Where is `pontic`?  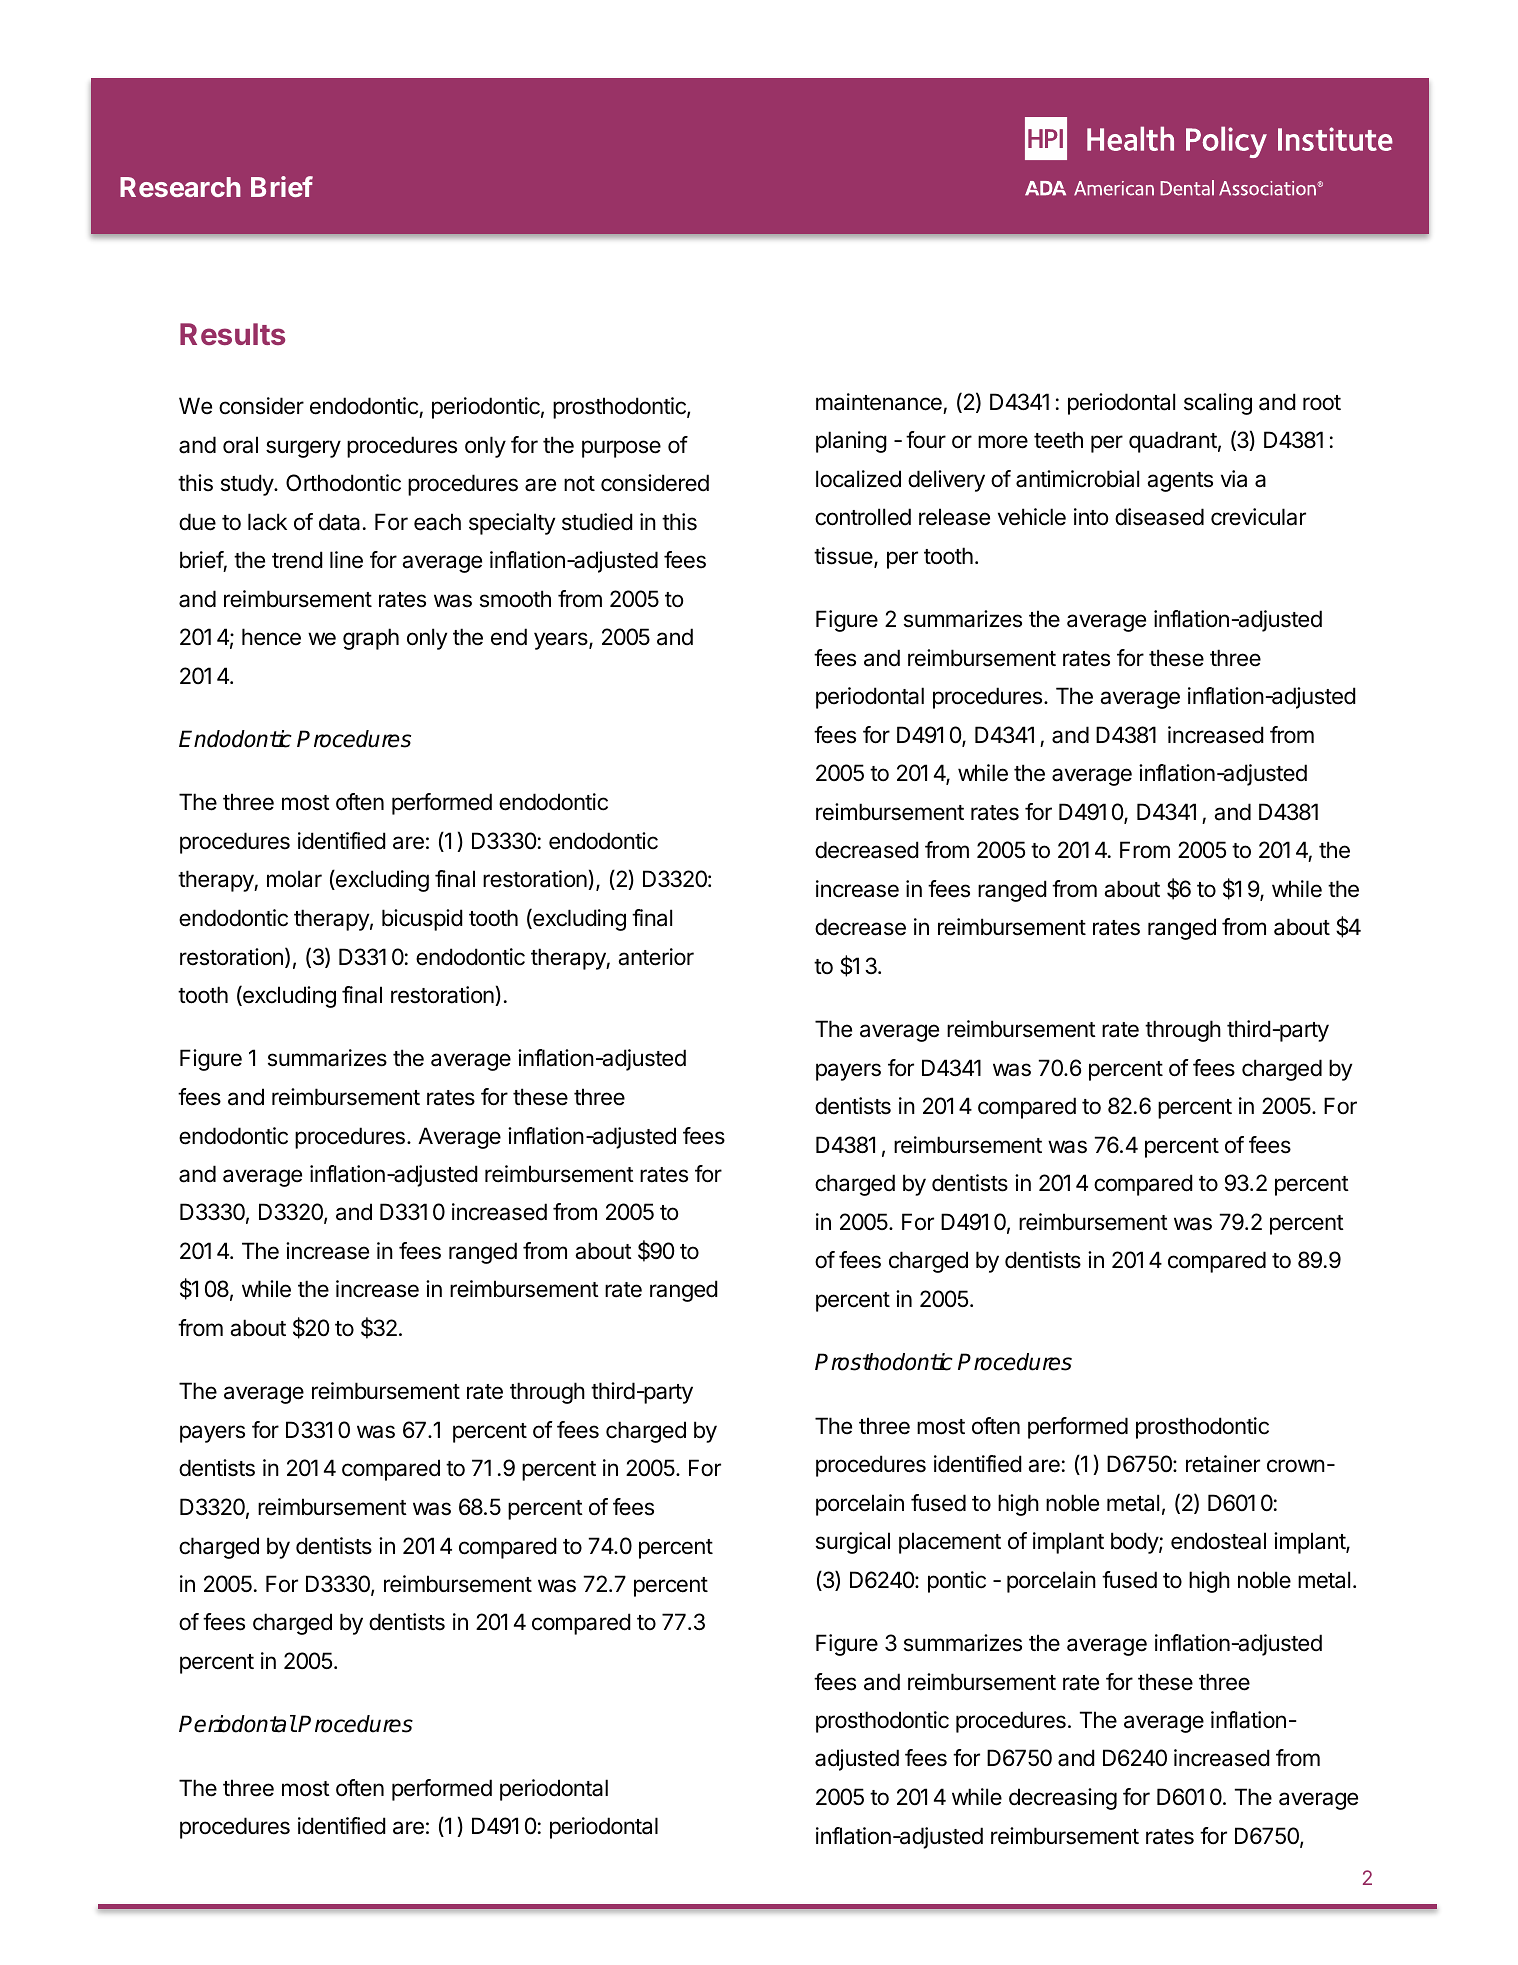
pontic is located at coordinates (957, 1582).
